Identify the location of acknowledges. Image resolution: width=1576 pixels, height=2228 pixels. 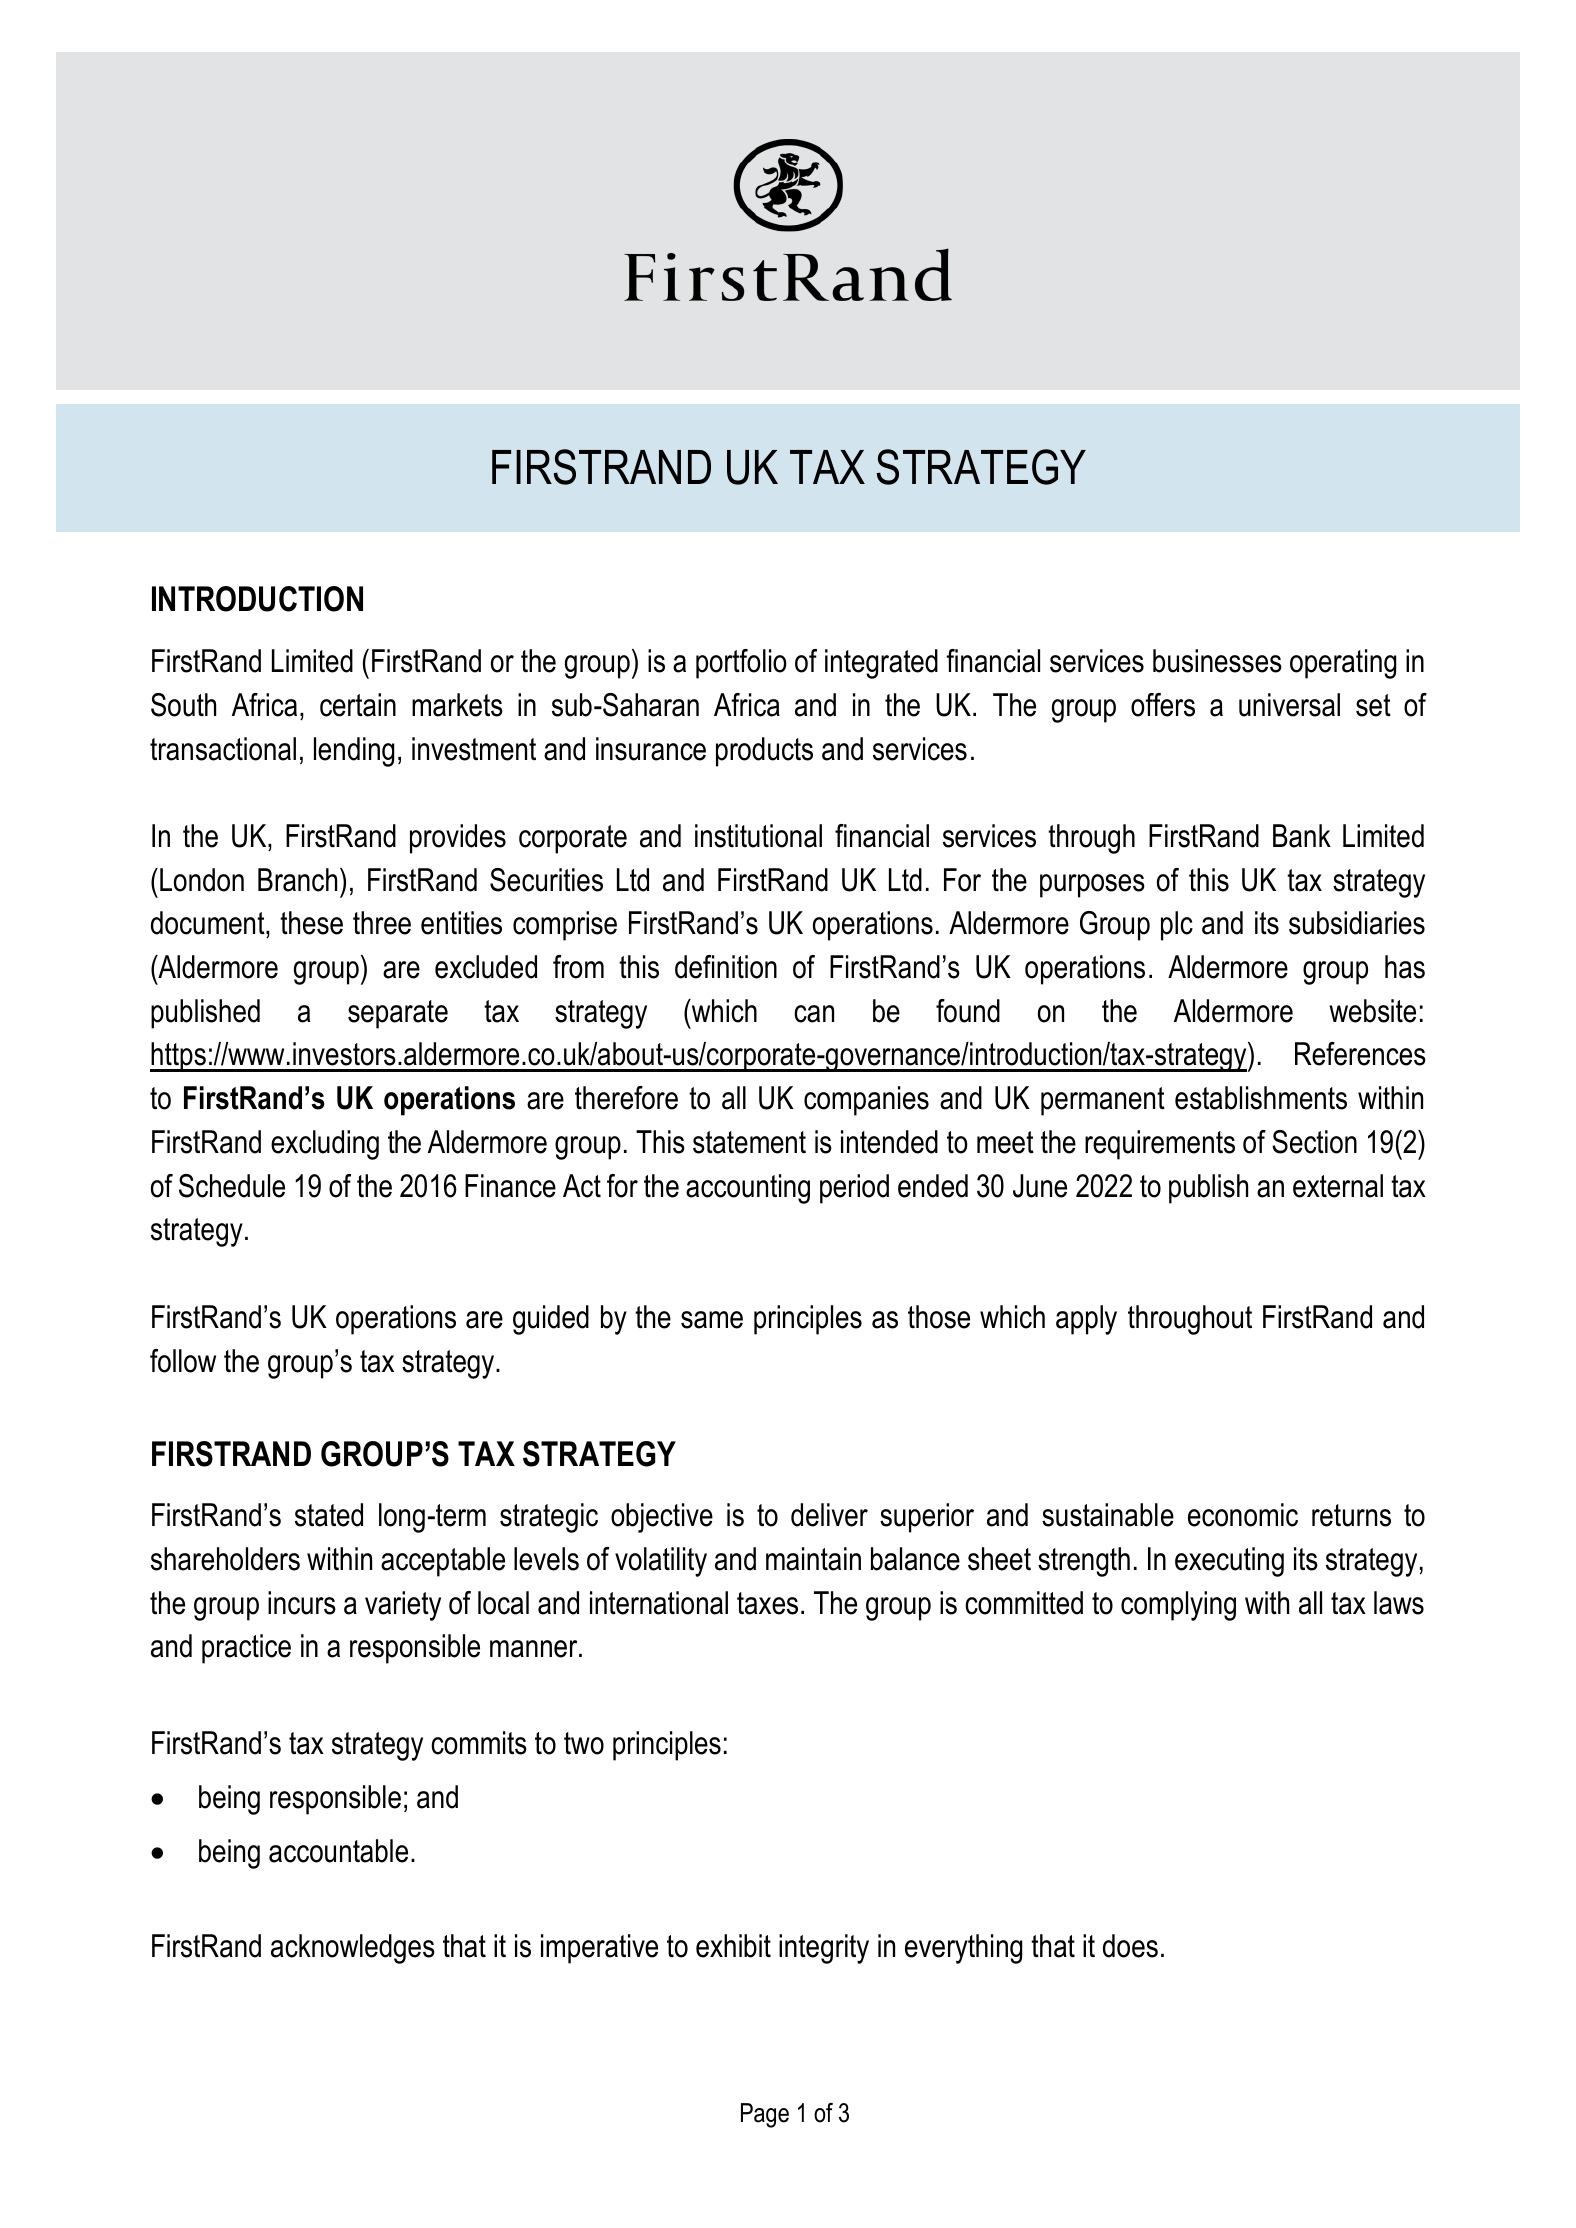
(353, 1949).
